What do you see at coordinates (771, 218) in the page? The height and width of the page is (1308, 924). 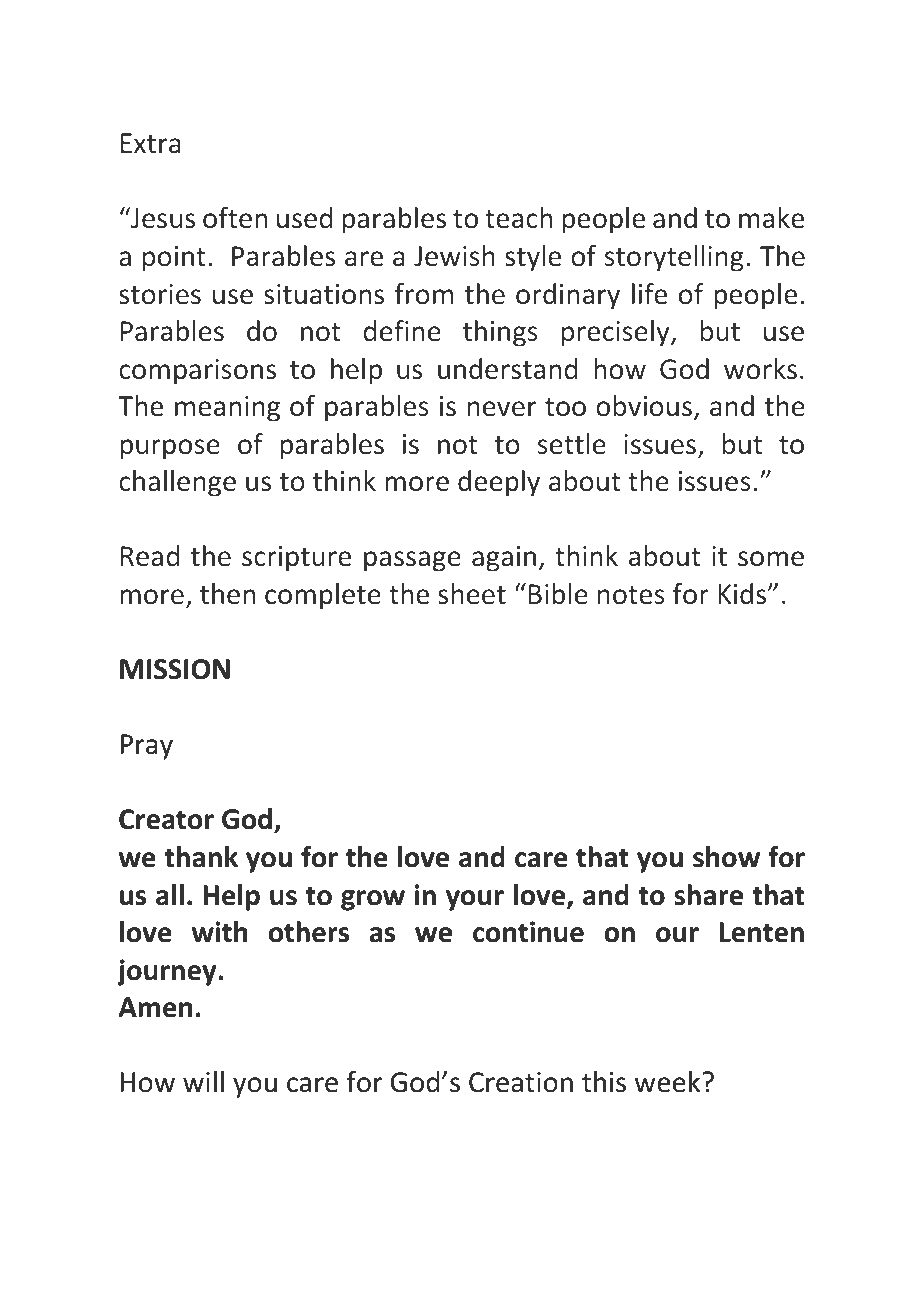 I see `make` at bounding box center [771, 218].
